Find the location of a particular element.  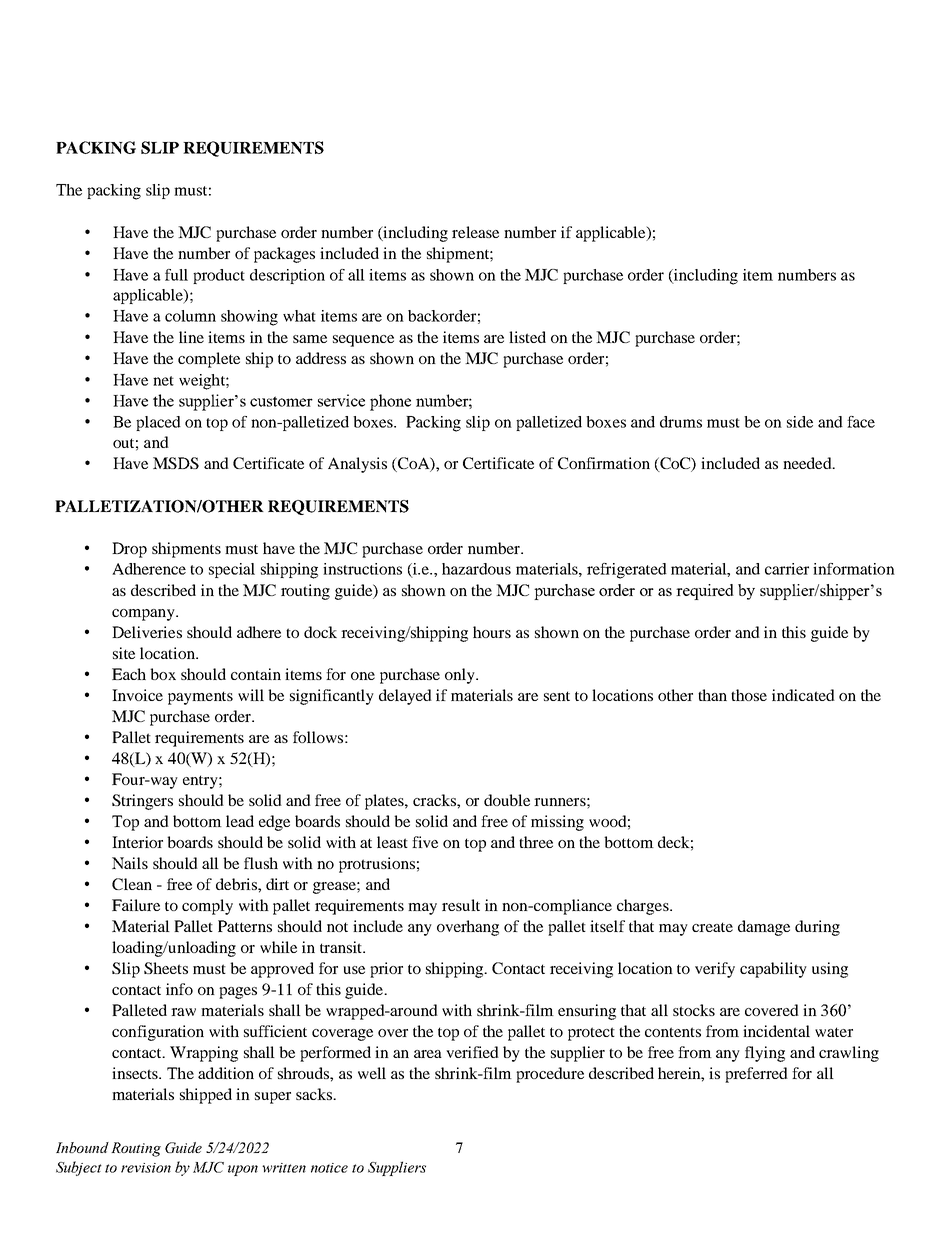

revision is located at coordinates (146, 1168).
